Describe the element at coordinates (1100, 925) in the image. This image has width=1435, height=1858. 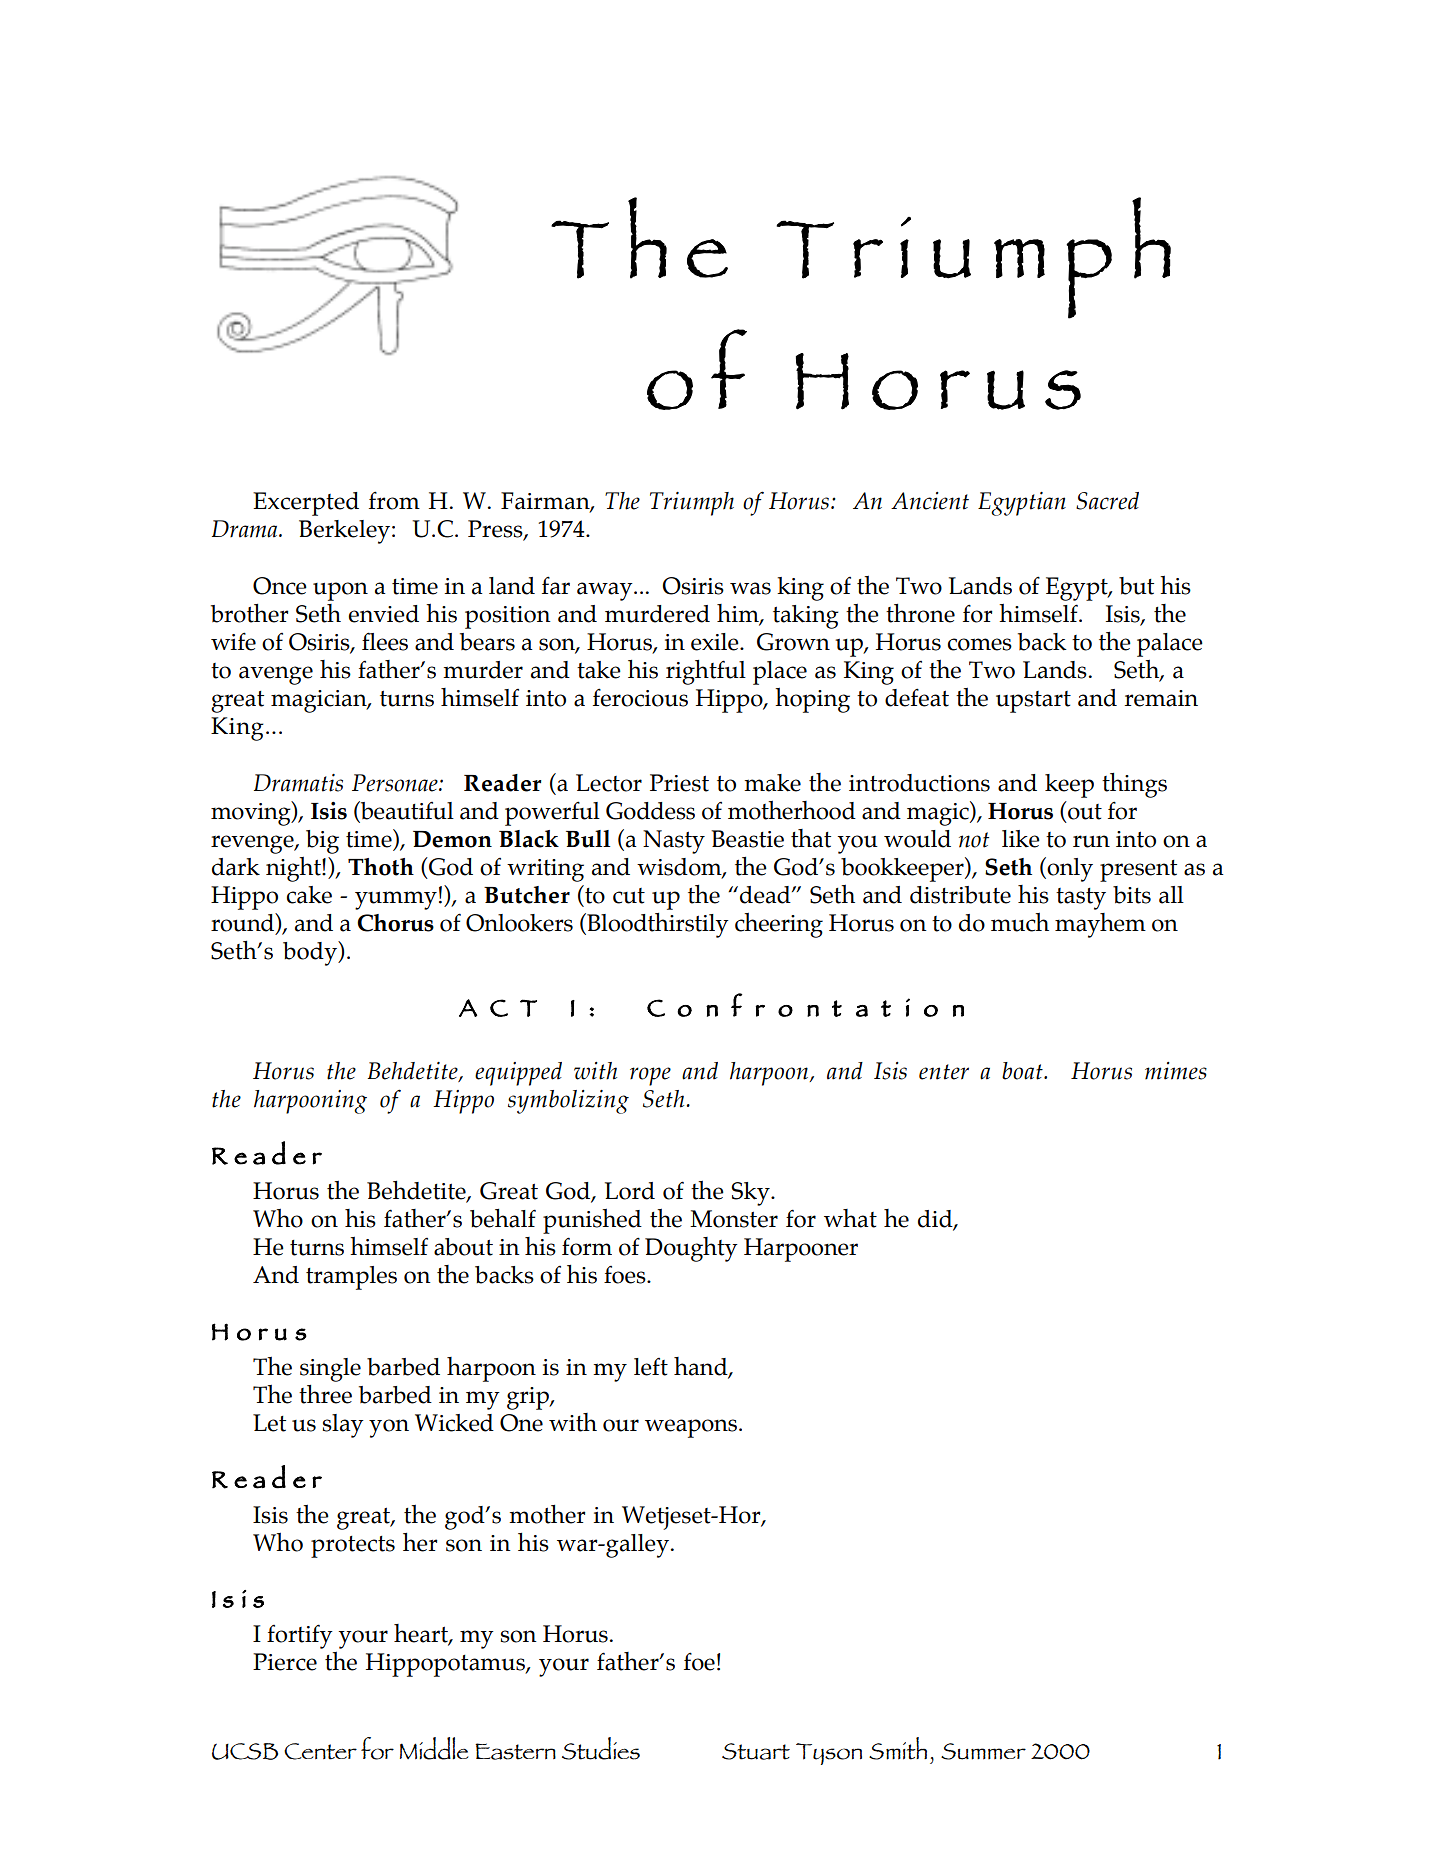
I see `mayhem` at that location.
